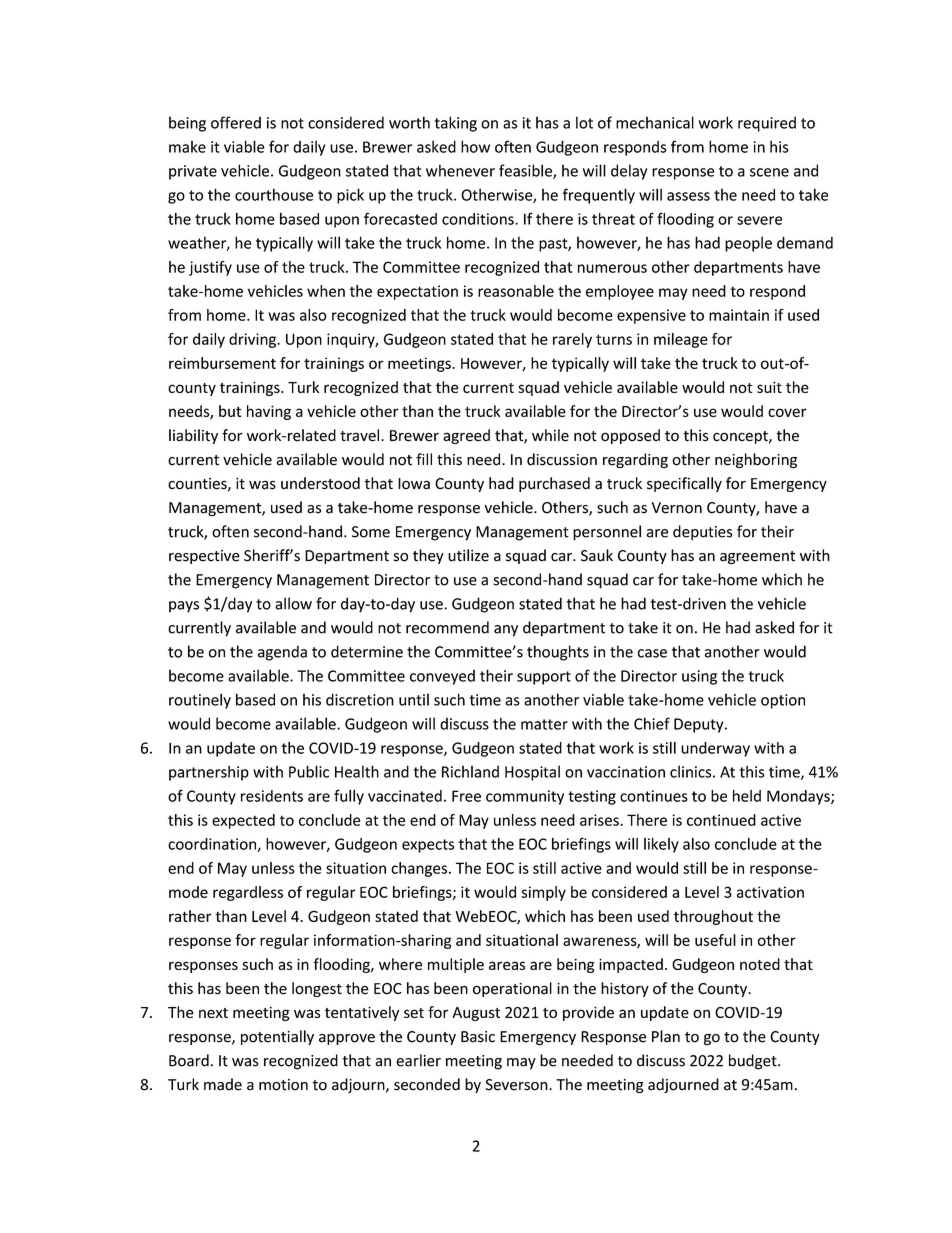 The height and width of the screenshot is (1233, 952). I want to click on deputies, so click(703, 533).
